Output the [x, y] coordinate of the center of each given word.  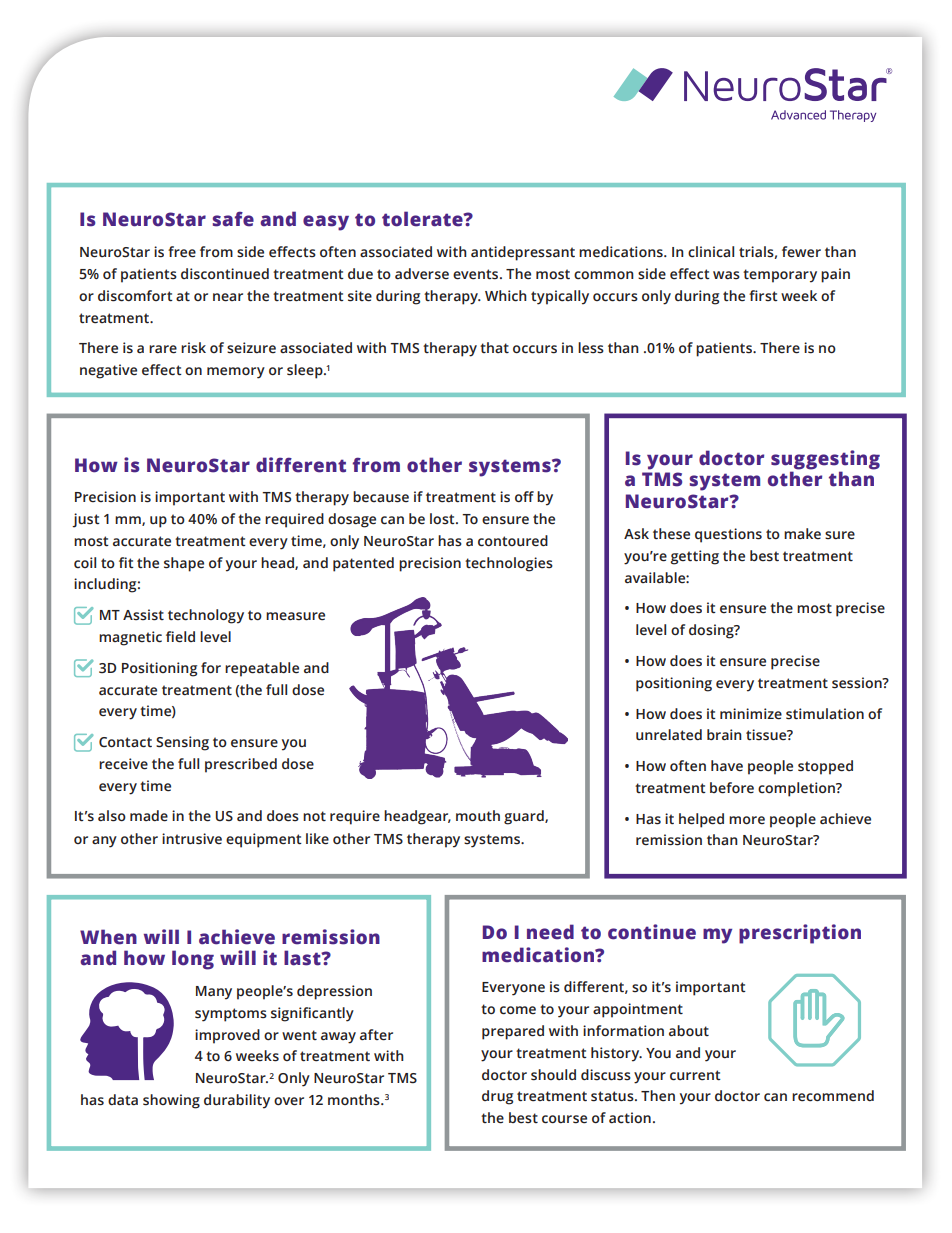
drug [497, 1097]
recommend [833, 1096]
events [477, 274]
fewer [801, 252]
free [182, 252]
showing [171, 1101]
